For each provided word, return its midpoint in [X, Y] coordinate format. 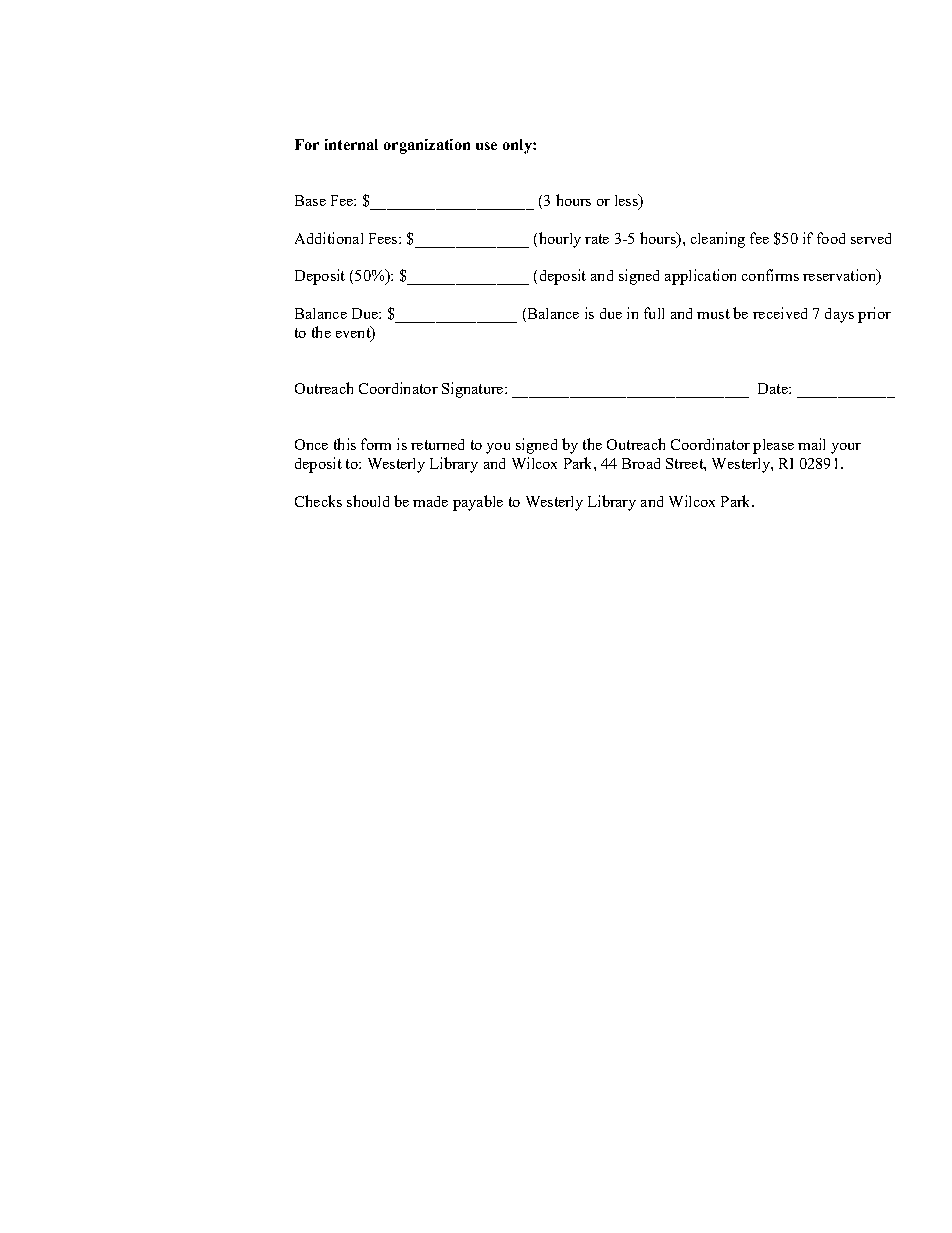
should [368, 501]
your [846, 448]
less [627, 201]
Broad [641, 463]
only [518, 146]
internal [351, 144]
